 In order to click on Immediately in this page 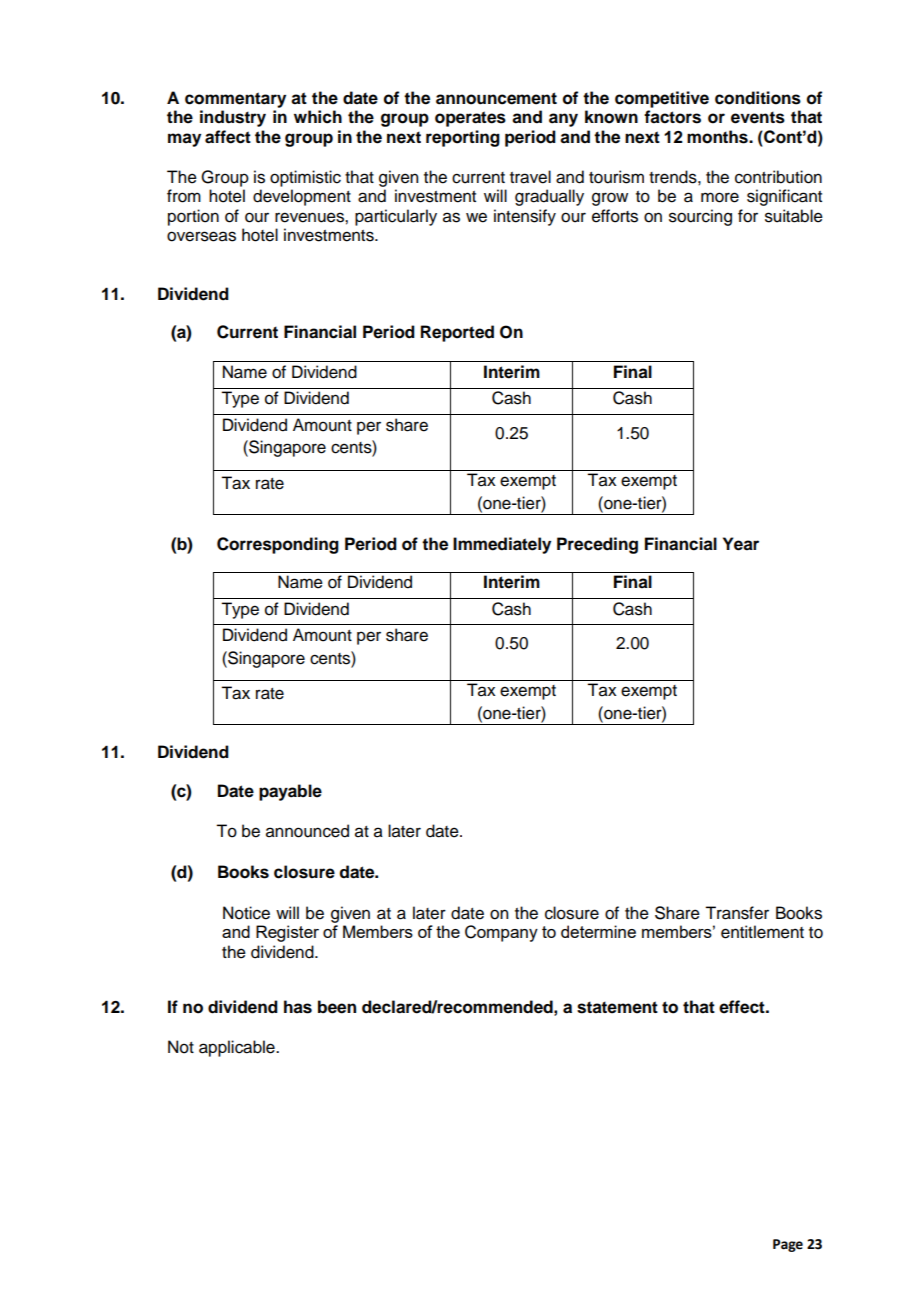, I will do `click(502, 545)`.
